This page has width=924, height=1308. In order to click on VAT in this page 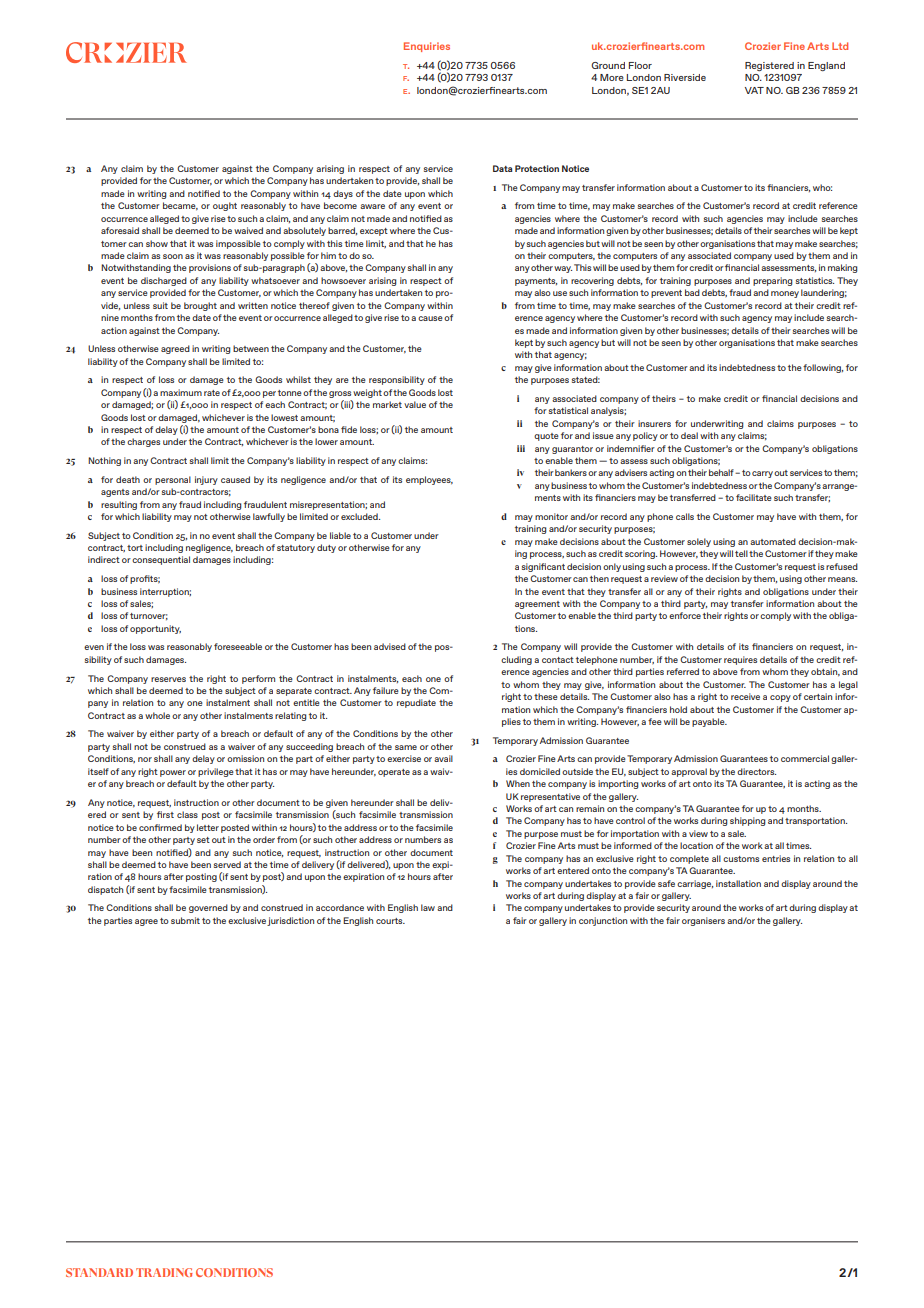, I will do `click(754, 90)`.
